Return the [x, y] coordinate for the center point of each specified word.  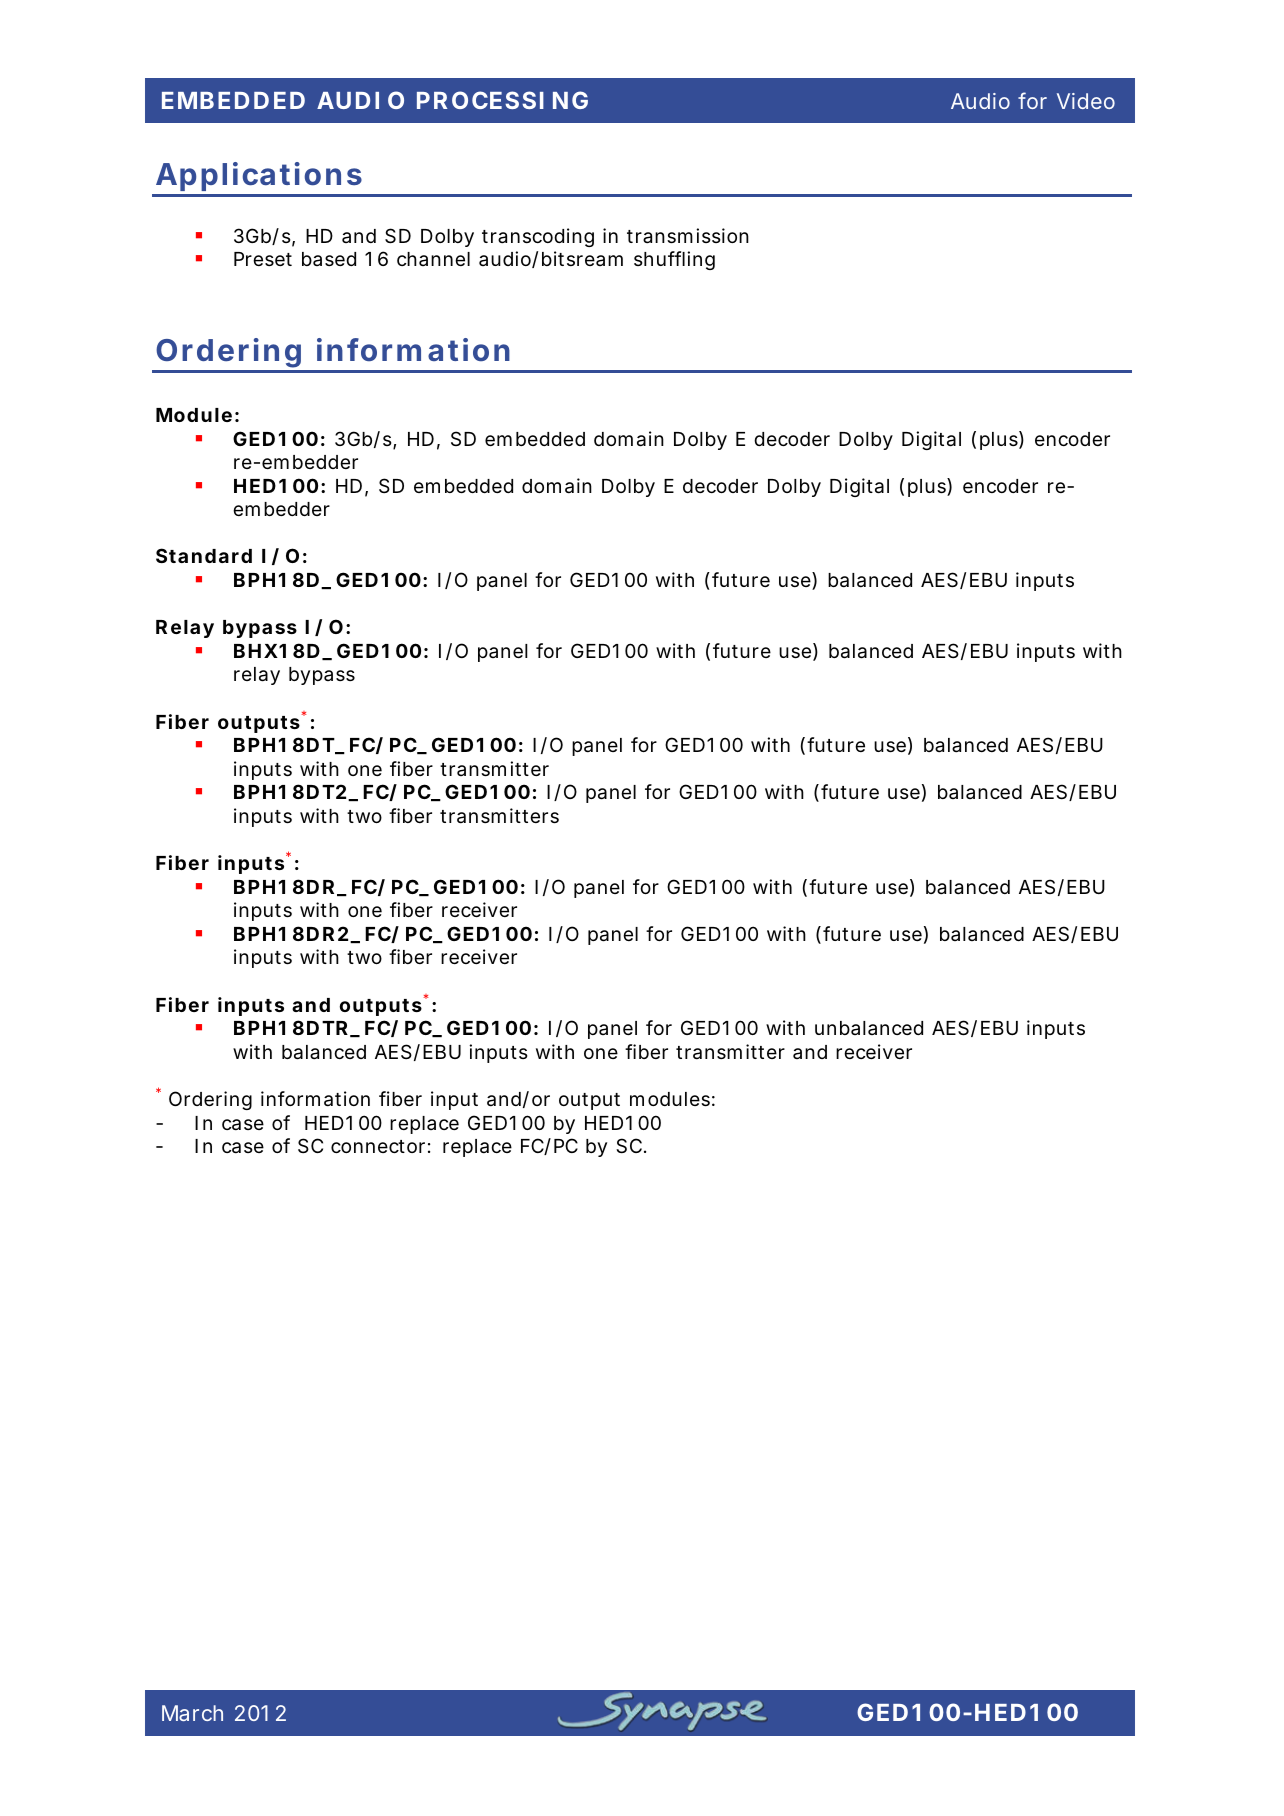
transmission [688, 236]
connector [378, 1146]
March [192, 1713]
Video [1086, 101]
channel [433, 259]
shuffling [674, 260]
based [329, 259]
